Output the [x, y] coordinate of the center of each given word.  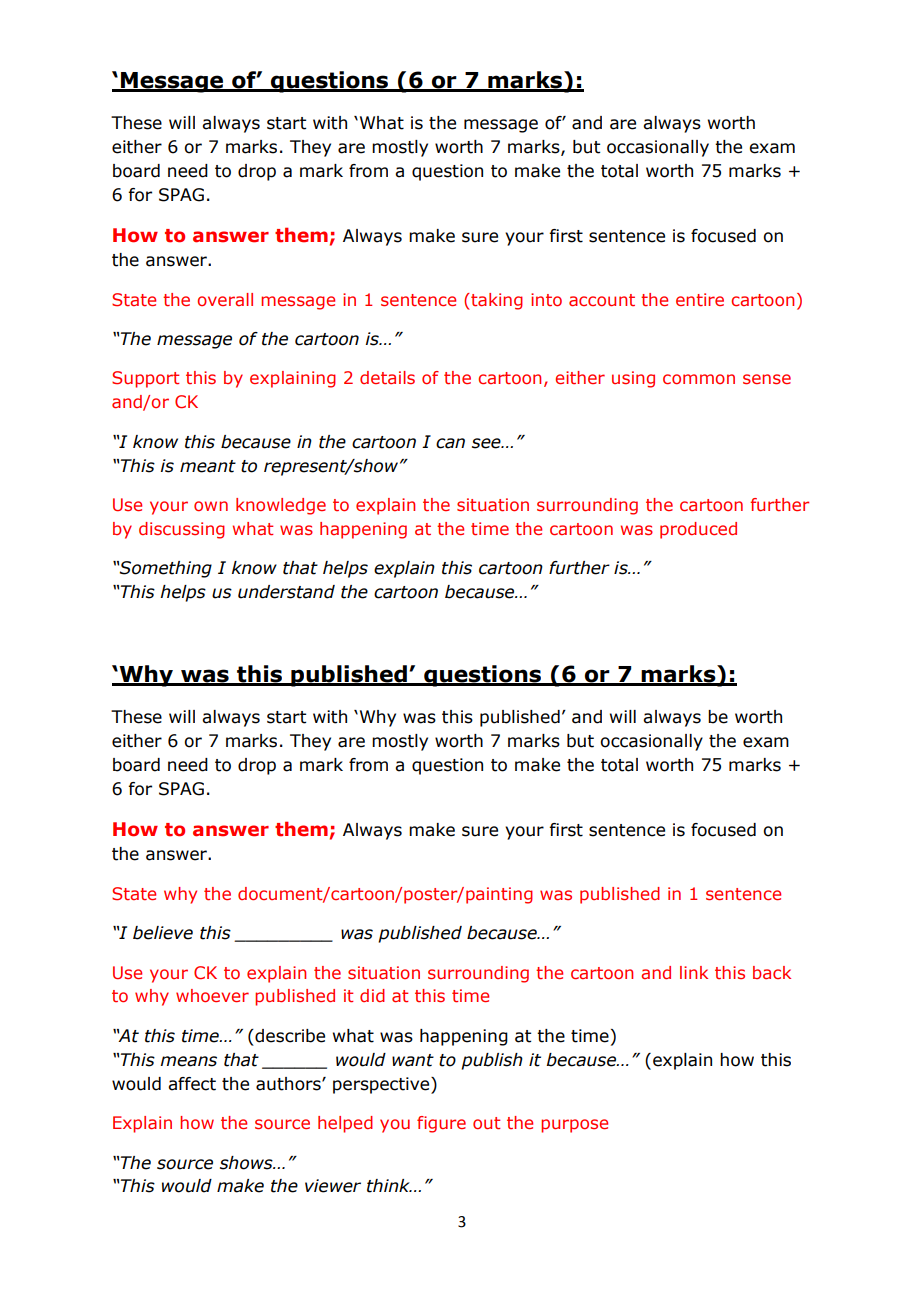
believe [163, 933]
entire [700, 299]
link [694, 972]
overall [225, 299]
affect [192, 1084]
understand [286, 592]
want [413, 1060]
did [372, 995]
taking [496, 301]
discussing [182, 530]
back [772, 972]
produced [698, 530]
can [450, 443]
